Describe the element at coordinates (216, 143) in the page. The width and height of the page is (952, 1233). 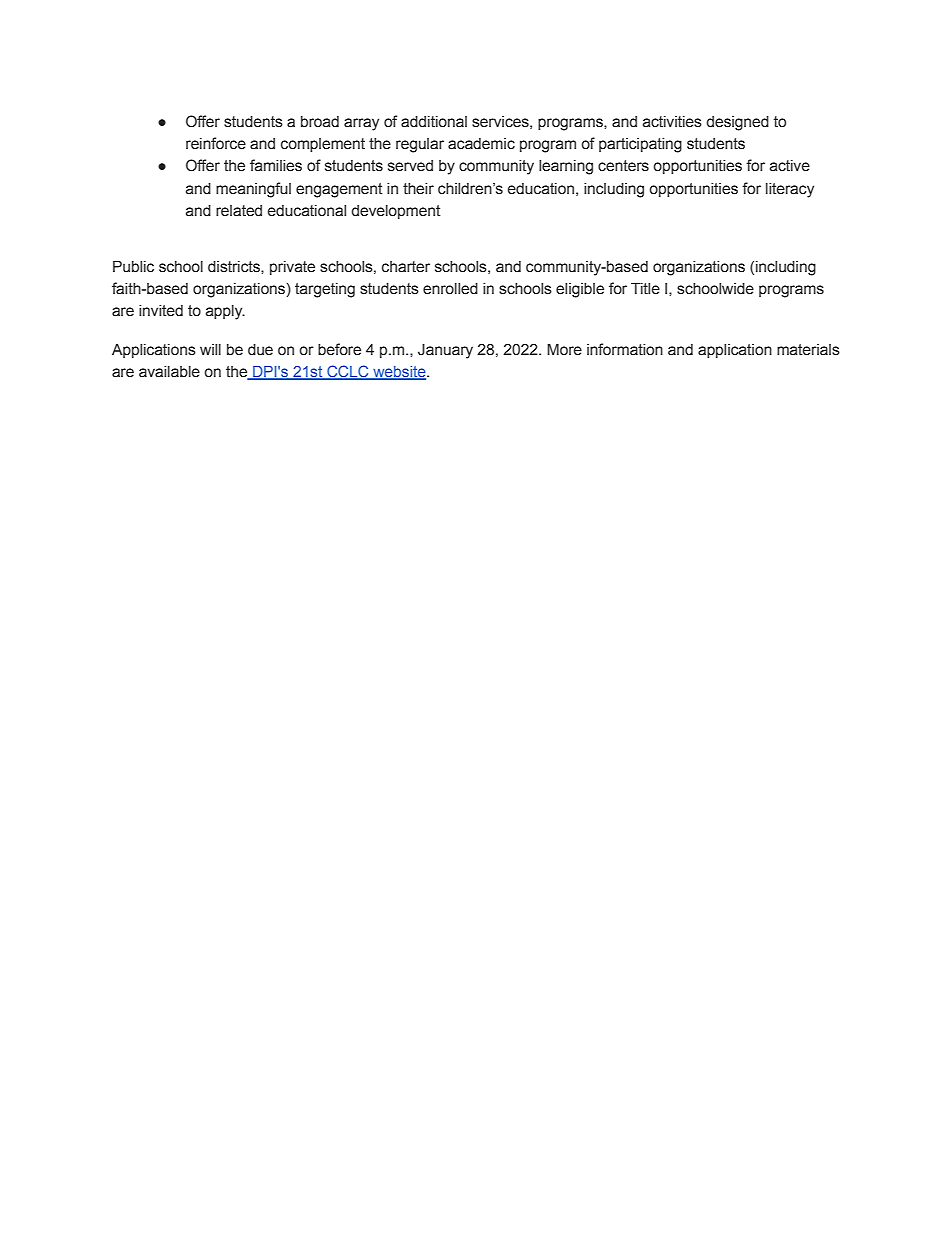
I see `reinforce` at that location.
